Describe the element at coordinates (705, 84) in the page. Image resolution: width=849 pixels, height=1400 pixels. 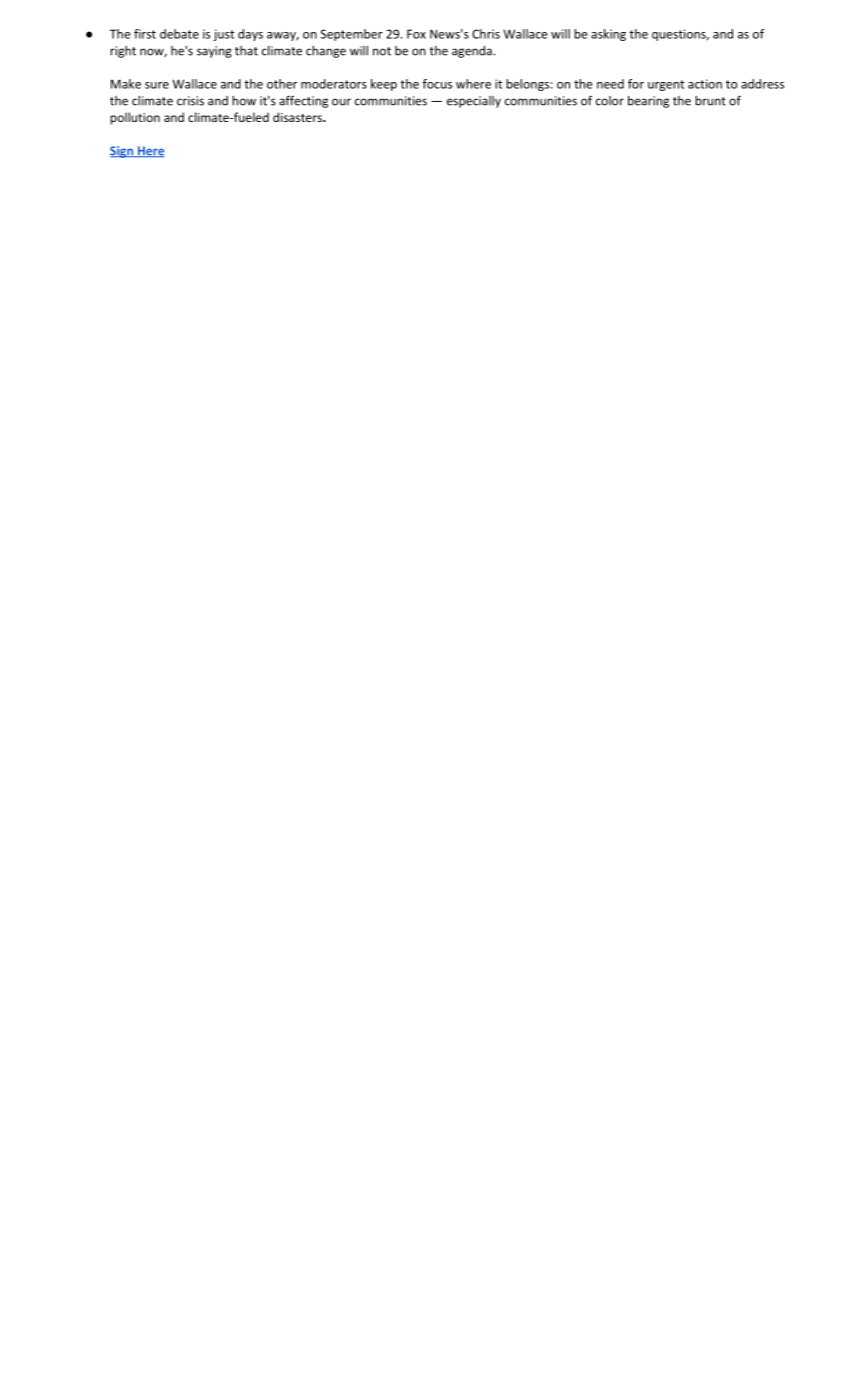
I see `action` at that location.
